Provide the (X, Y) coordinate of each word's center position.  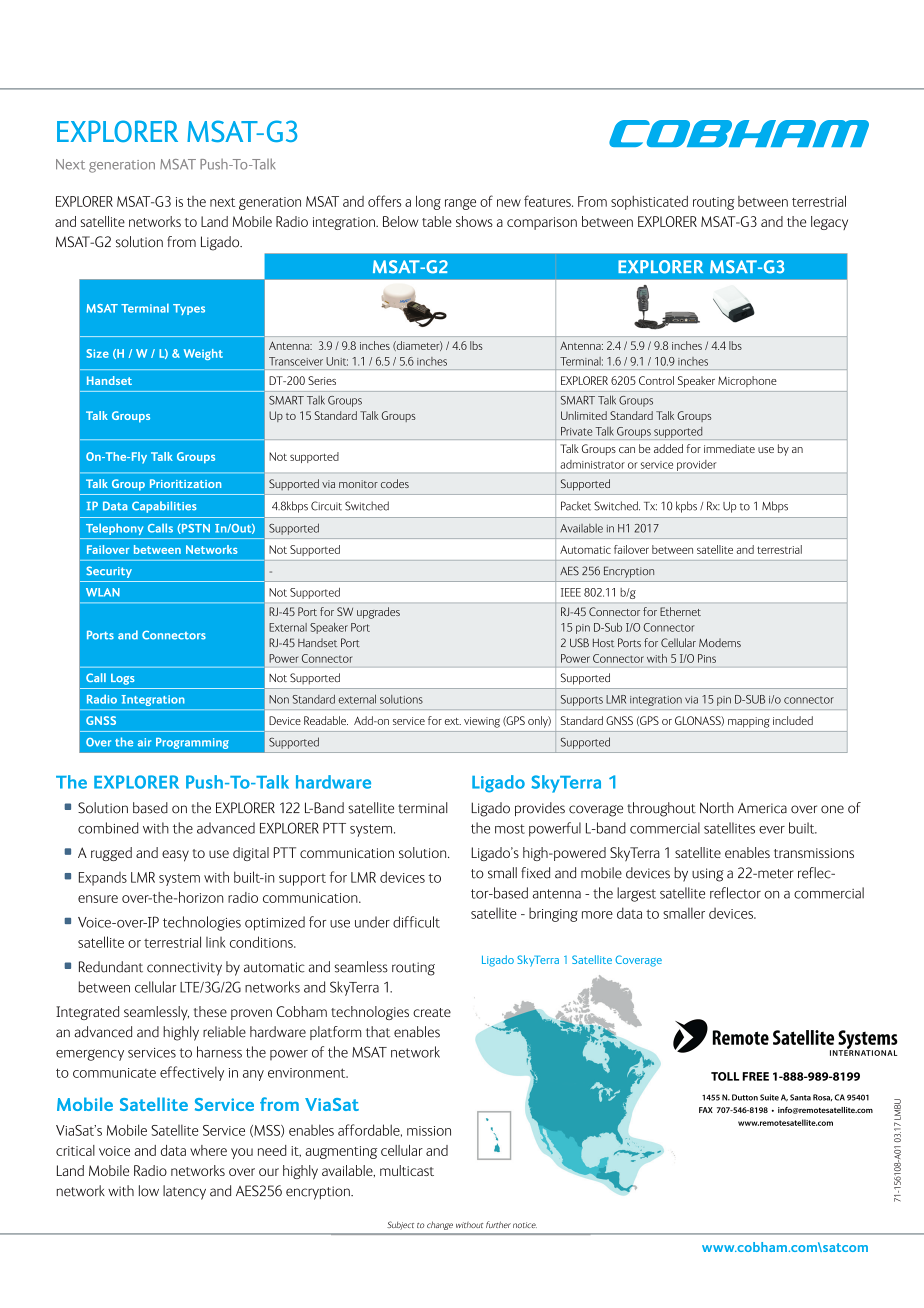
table (437, 221)
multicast (407, 1170)
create (432, 1012)
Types (189, 309)
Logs (123, 679)
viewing (482, 722)
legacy (829, 223)
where (208, 1150)
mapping (748, 722)
